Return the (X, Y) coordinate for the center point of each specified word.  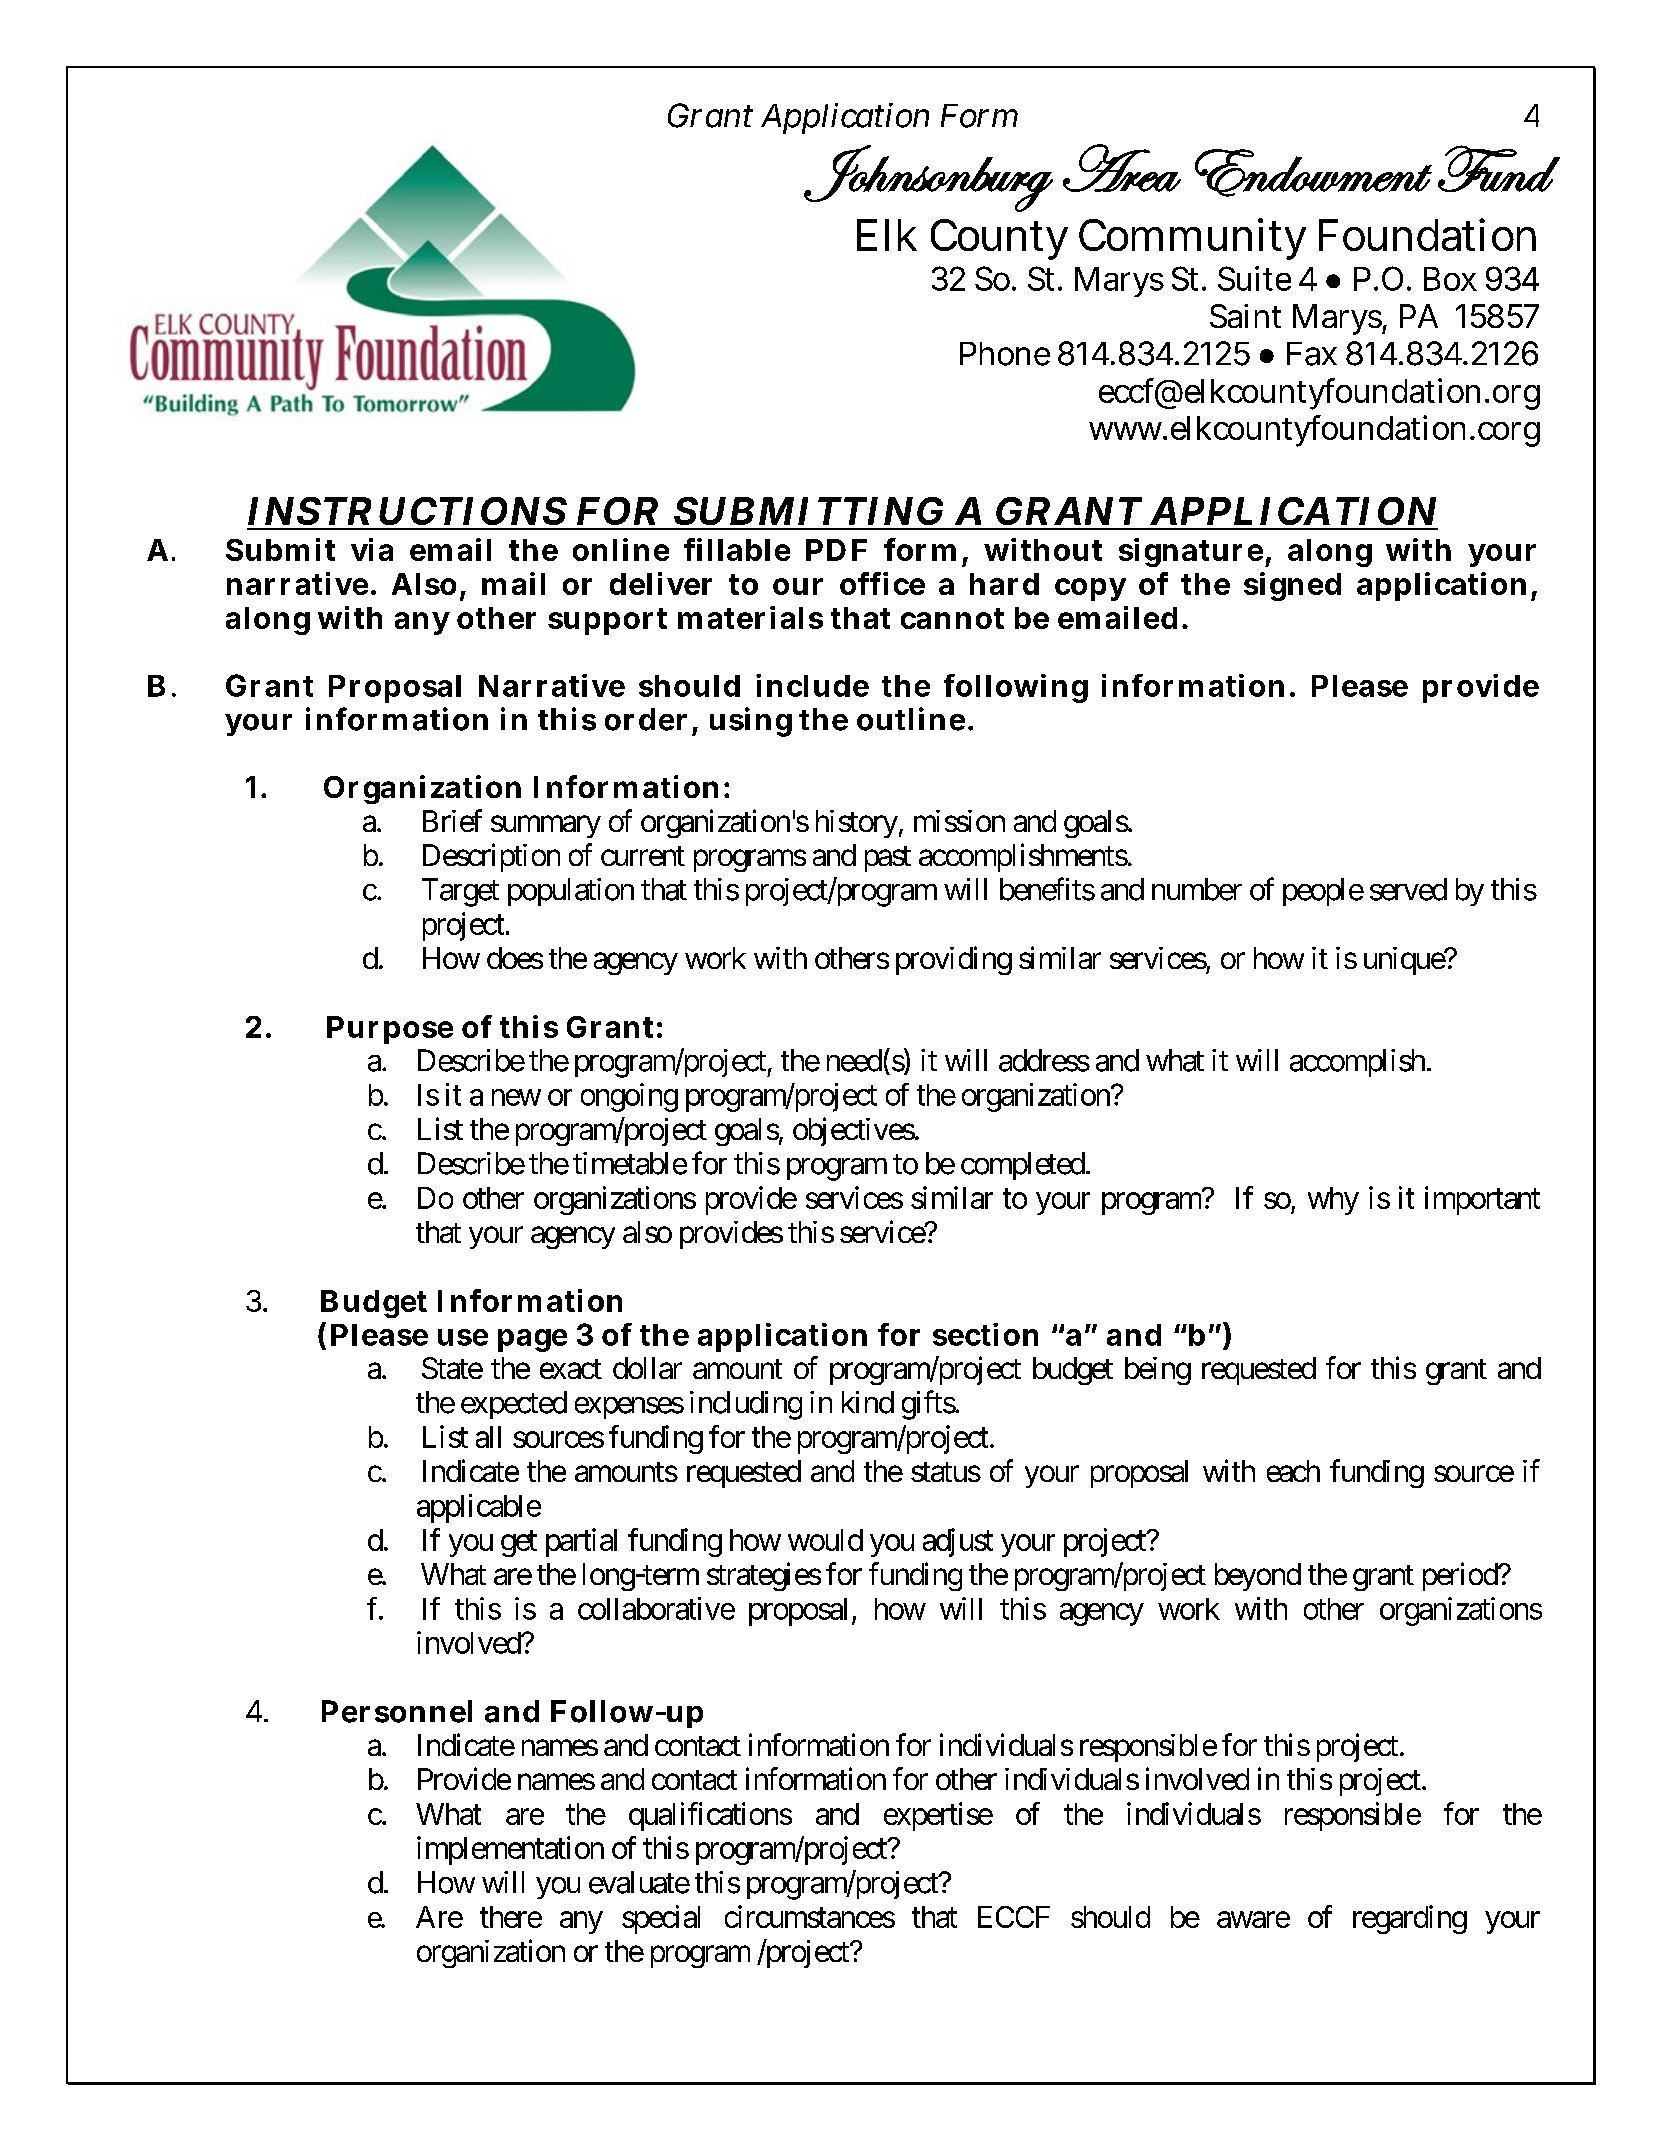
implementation (510, 1850)
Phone (1005, 354)
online (621, 549)
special (661, 1919)
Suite (1254, 278)
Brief (452, 820)
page (532, 1340)
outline (911, 719)
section (985, 1334)
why (1333, 1201)
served (1408, 889)
